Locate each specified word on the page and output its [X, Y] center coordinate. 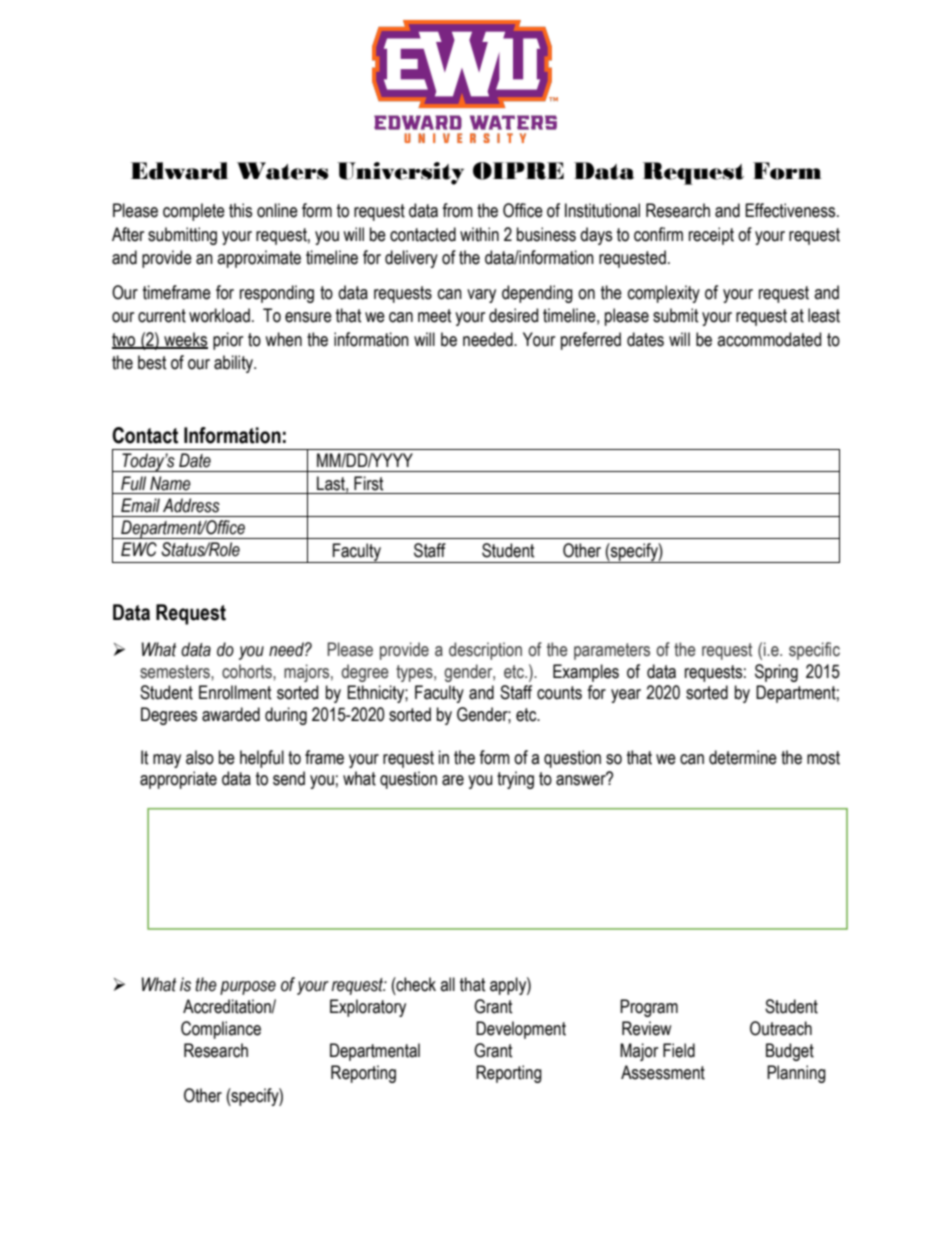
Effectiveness [791, 210]
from [457, 210]
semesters [176, 672]
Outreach [781, 1028]
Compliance [221, 1030]
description [485, 651]
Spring [776, 673]
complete [194, 212]
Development [521, 1030]
